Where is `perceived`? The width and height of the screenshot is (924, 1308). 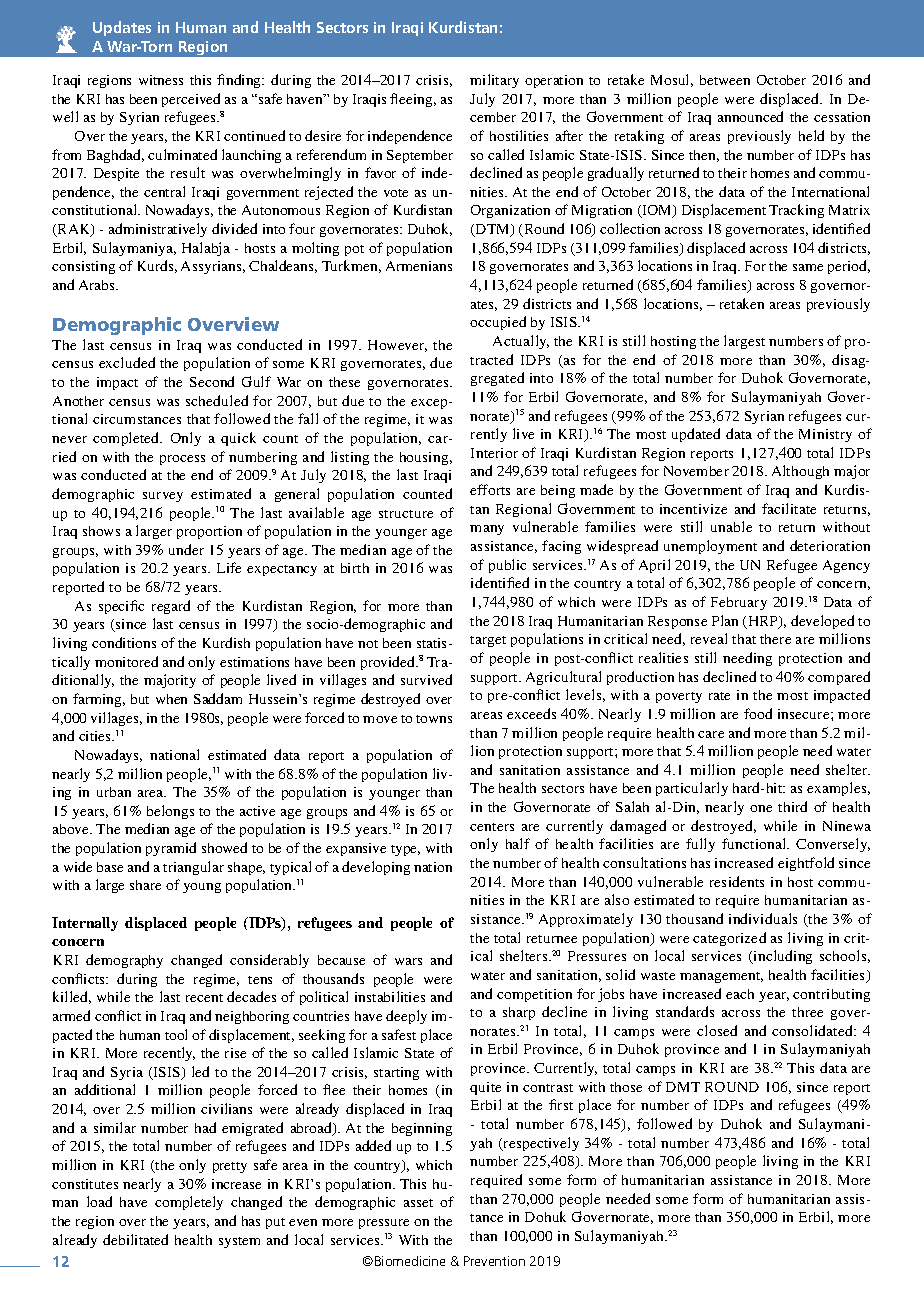
perceived is located at coordinates (191, 100).
